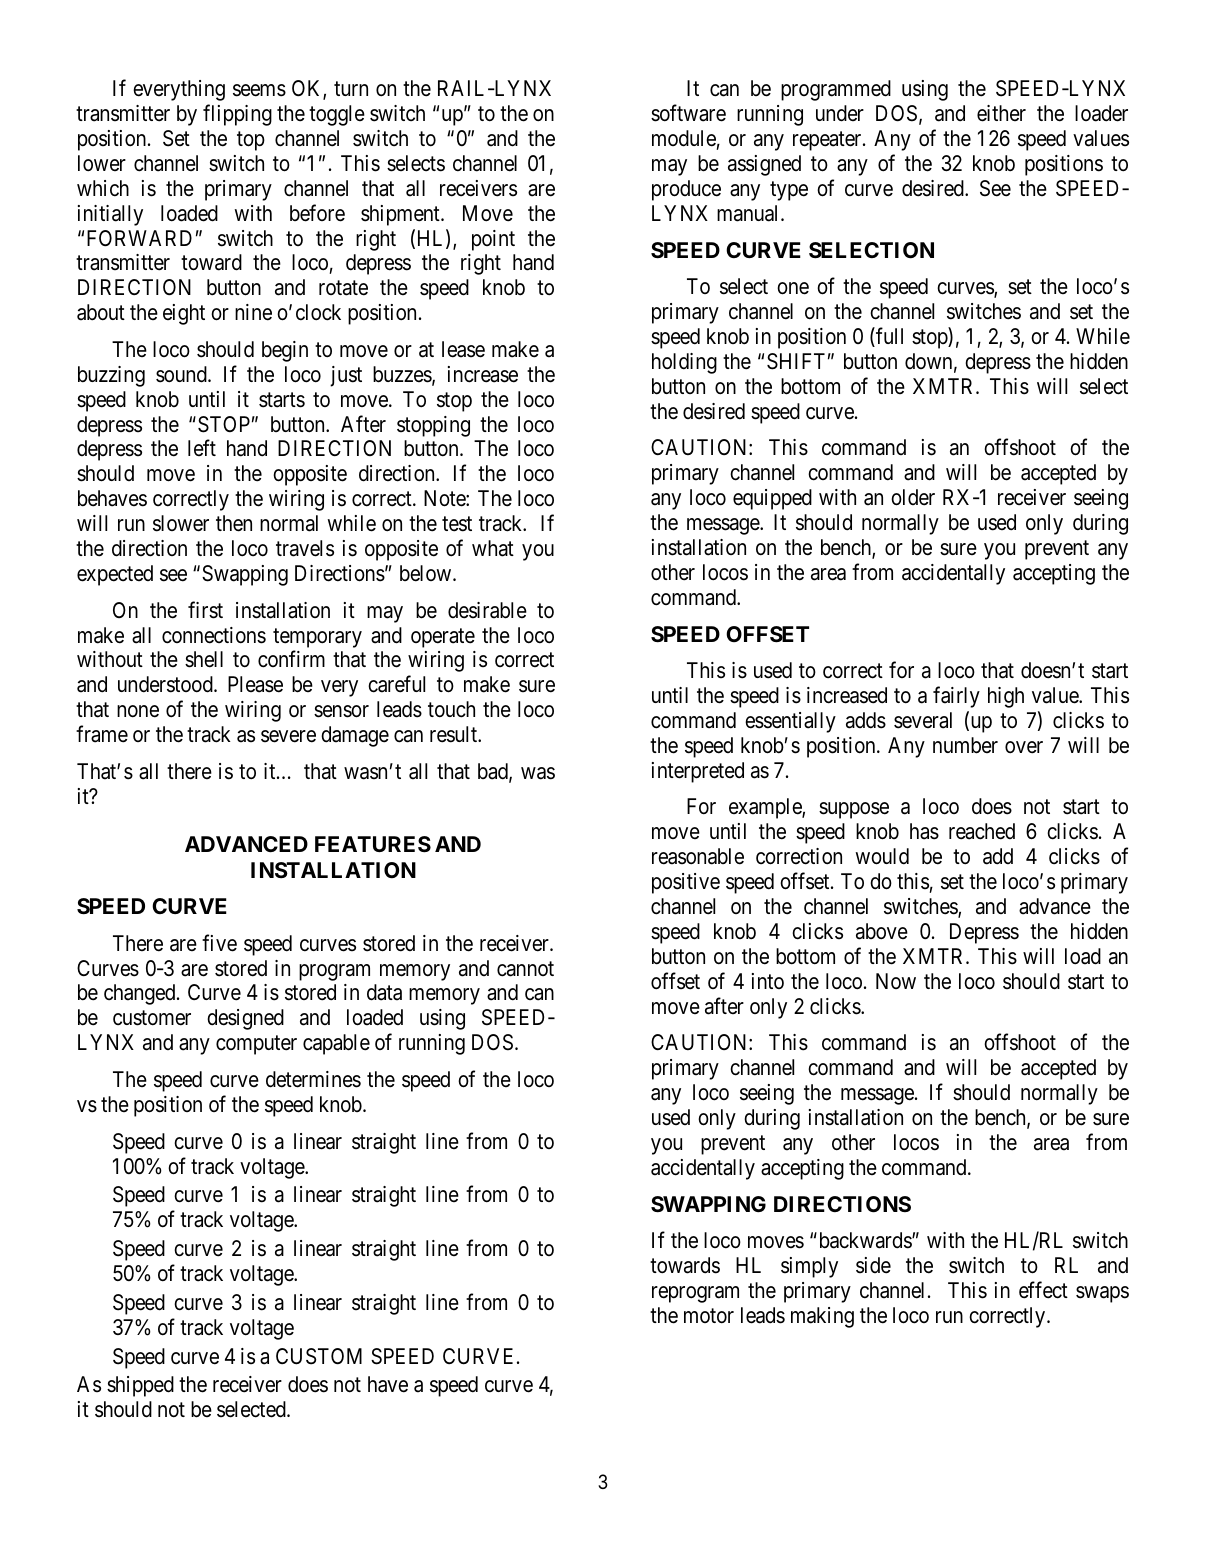  I want to click on software, so click(688, 113).
